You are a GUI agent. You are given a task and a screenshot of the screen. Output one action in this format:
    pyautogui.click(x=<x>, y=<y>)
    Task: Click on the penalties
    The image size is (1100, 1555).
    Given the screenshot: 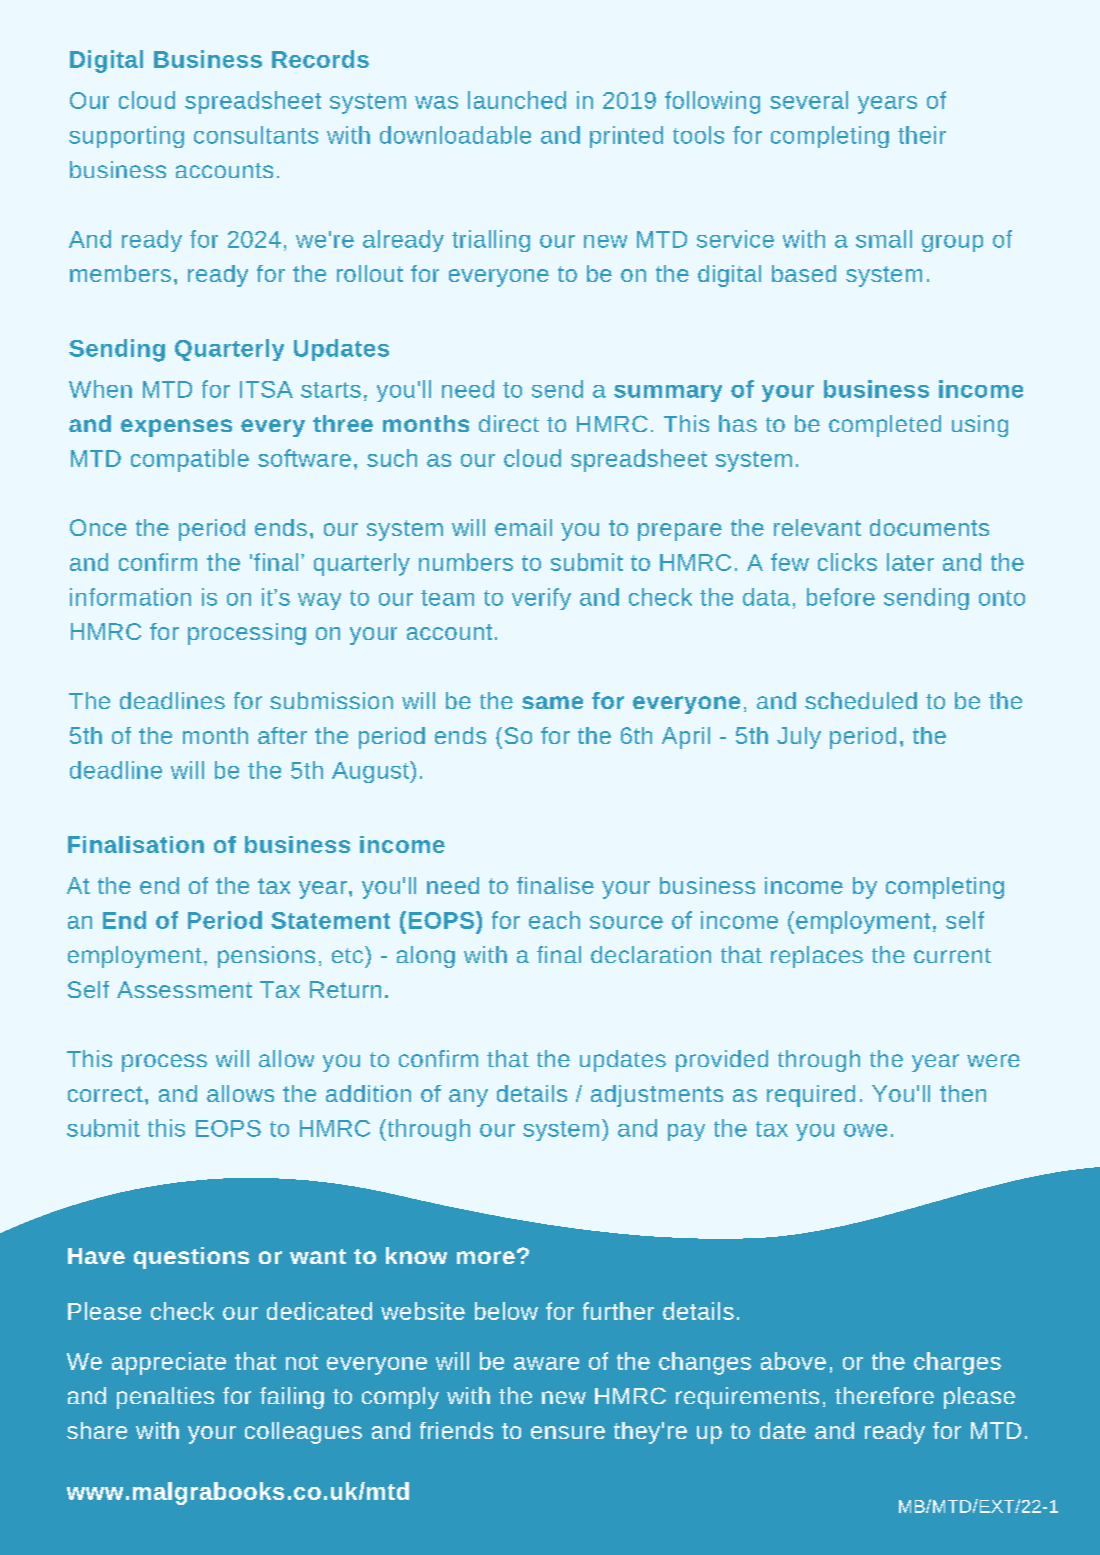 What is the action you would take?
    pyautogui.click(x=165, y=1398)
